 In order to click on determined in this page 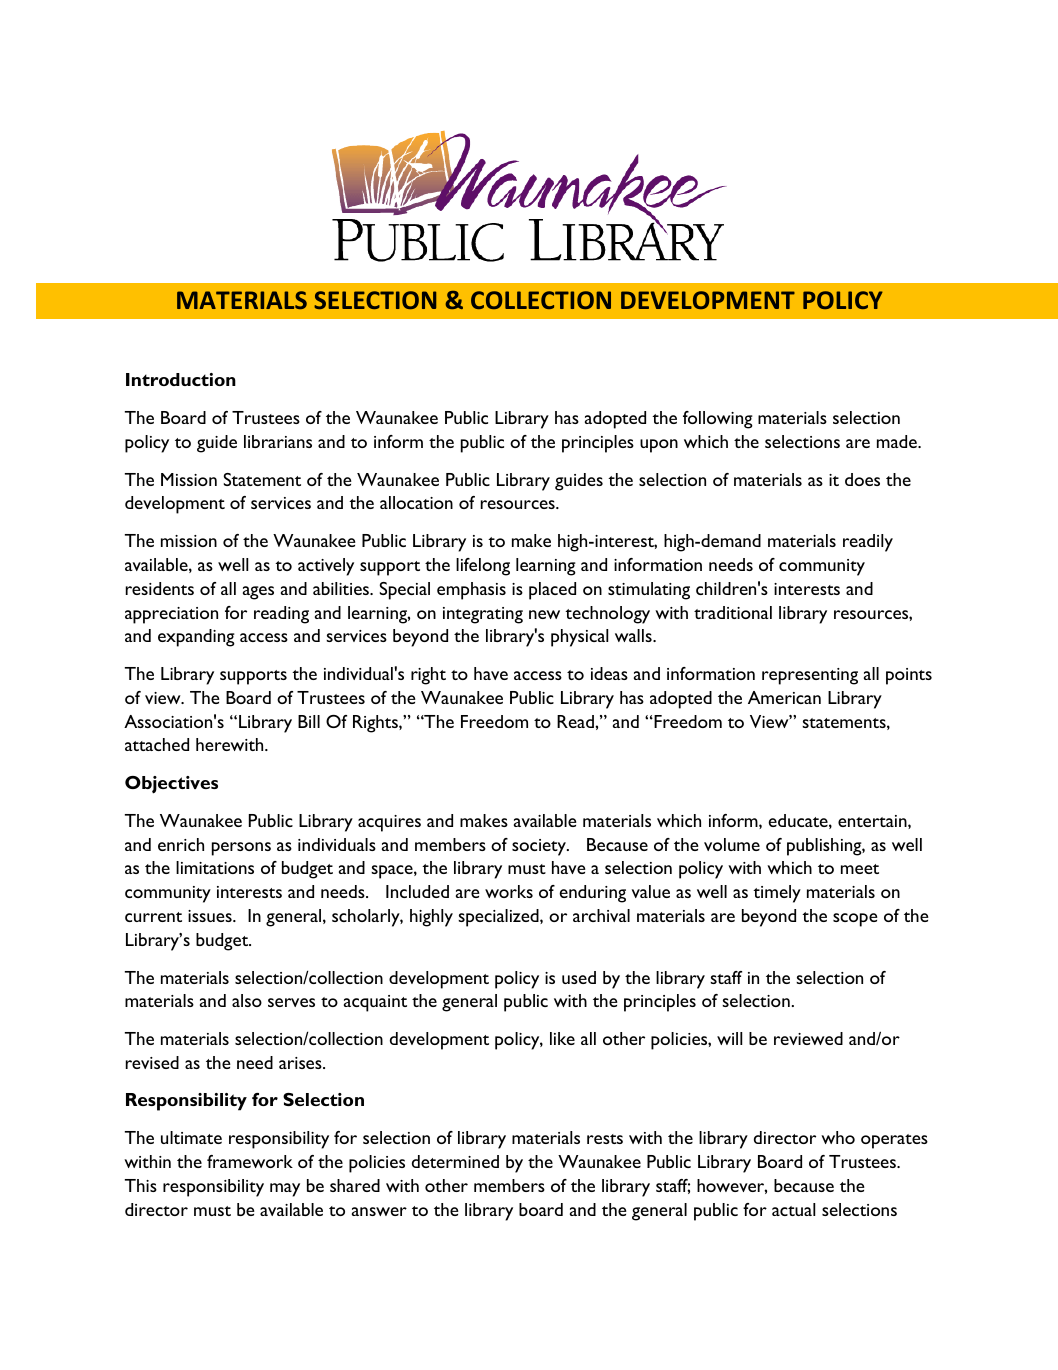, I will do `click(455, 1161)`.
